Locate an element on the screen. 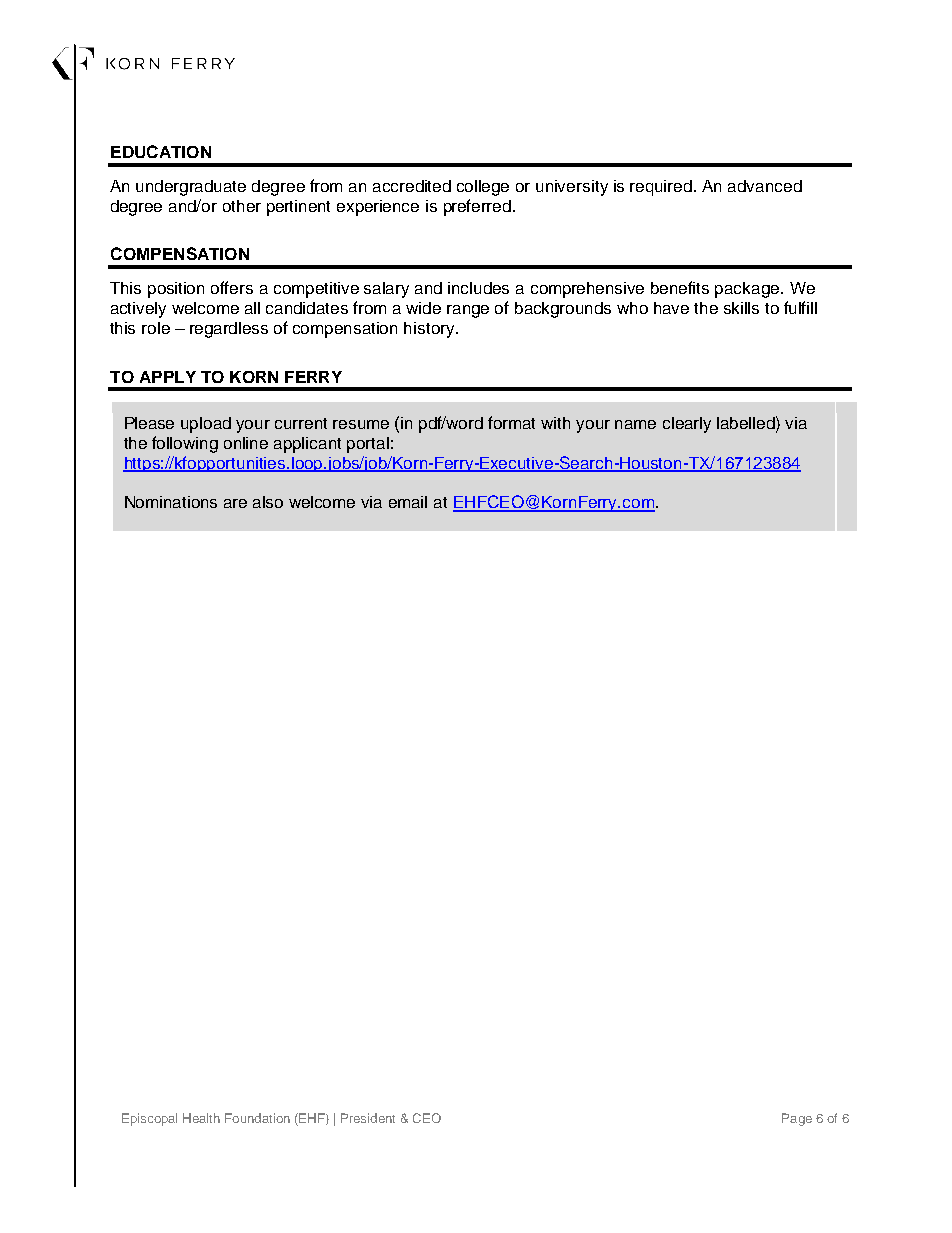 The image size is (952, 1233). Foundation is located at coordinates (257, 1118).
